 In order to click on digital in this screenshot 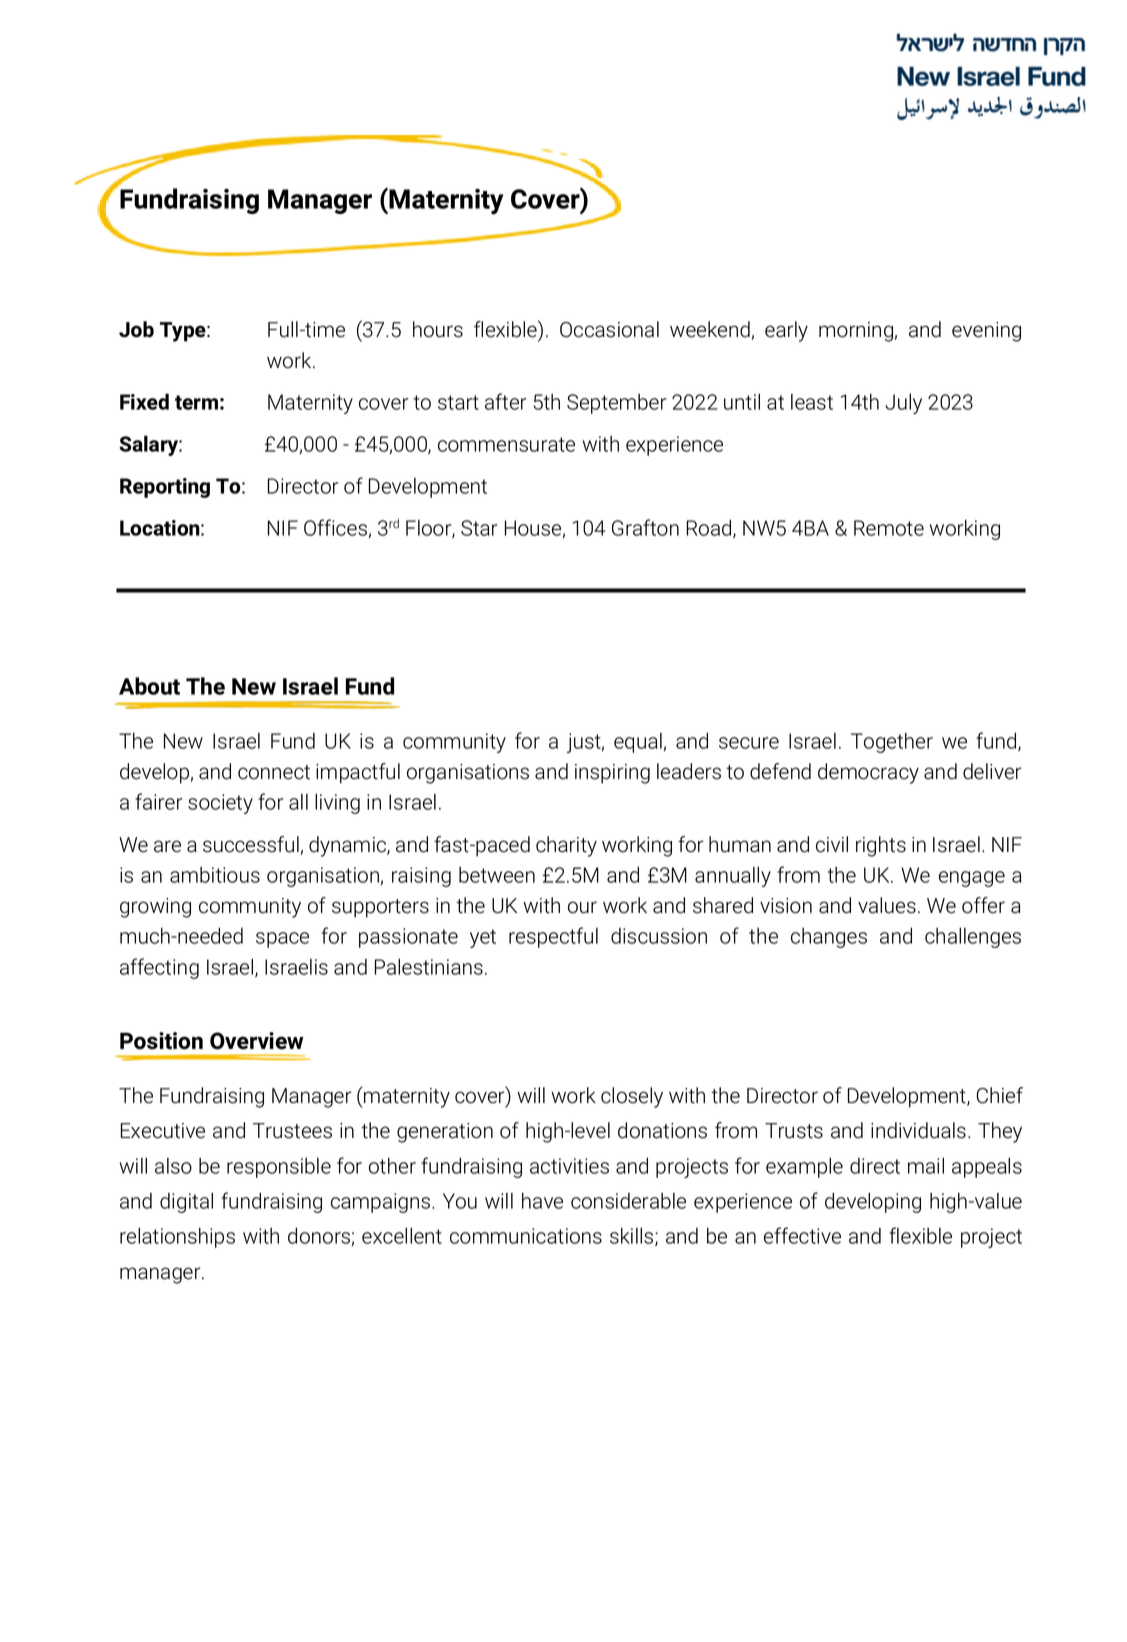, I will do `click(186, 1202)`.
